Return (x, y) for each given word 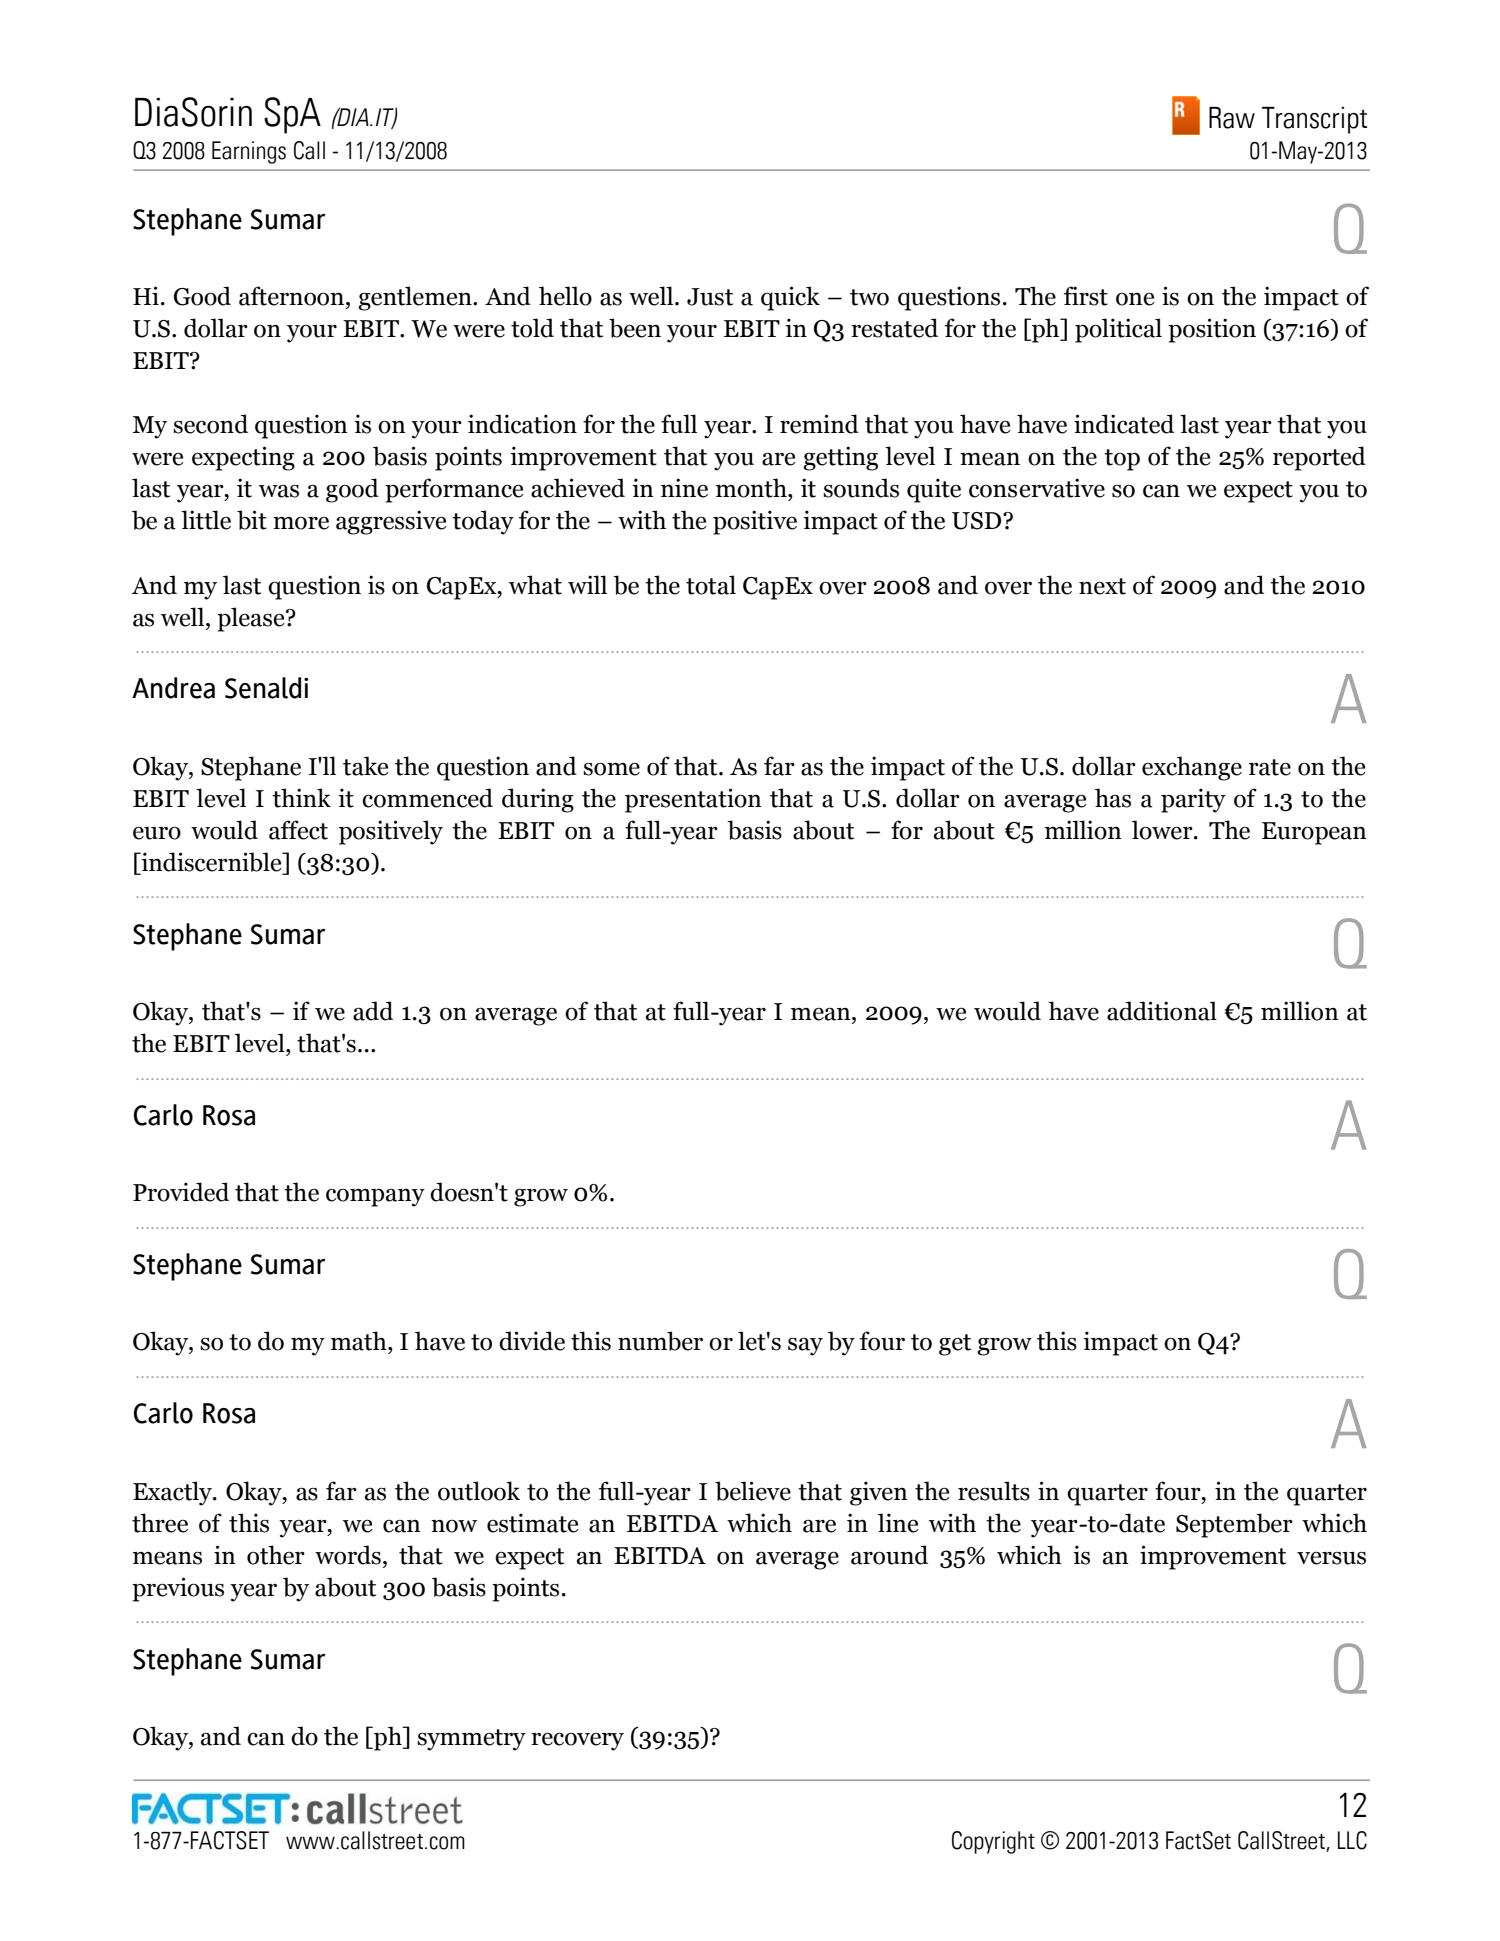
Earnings (249, 152)
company (375, 1197)
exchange (1192, 768)
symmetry (471, 1740)
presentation (693, 800)
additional (1162, 1011)
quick (790, 298)
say (805, 1347)
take (365, 766)
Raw (1232, 118)
